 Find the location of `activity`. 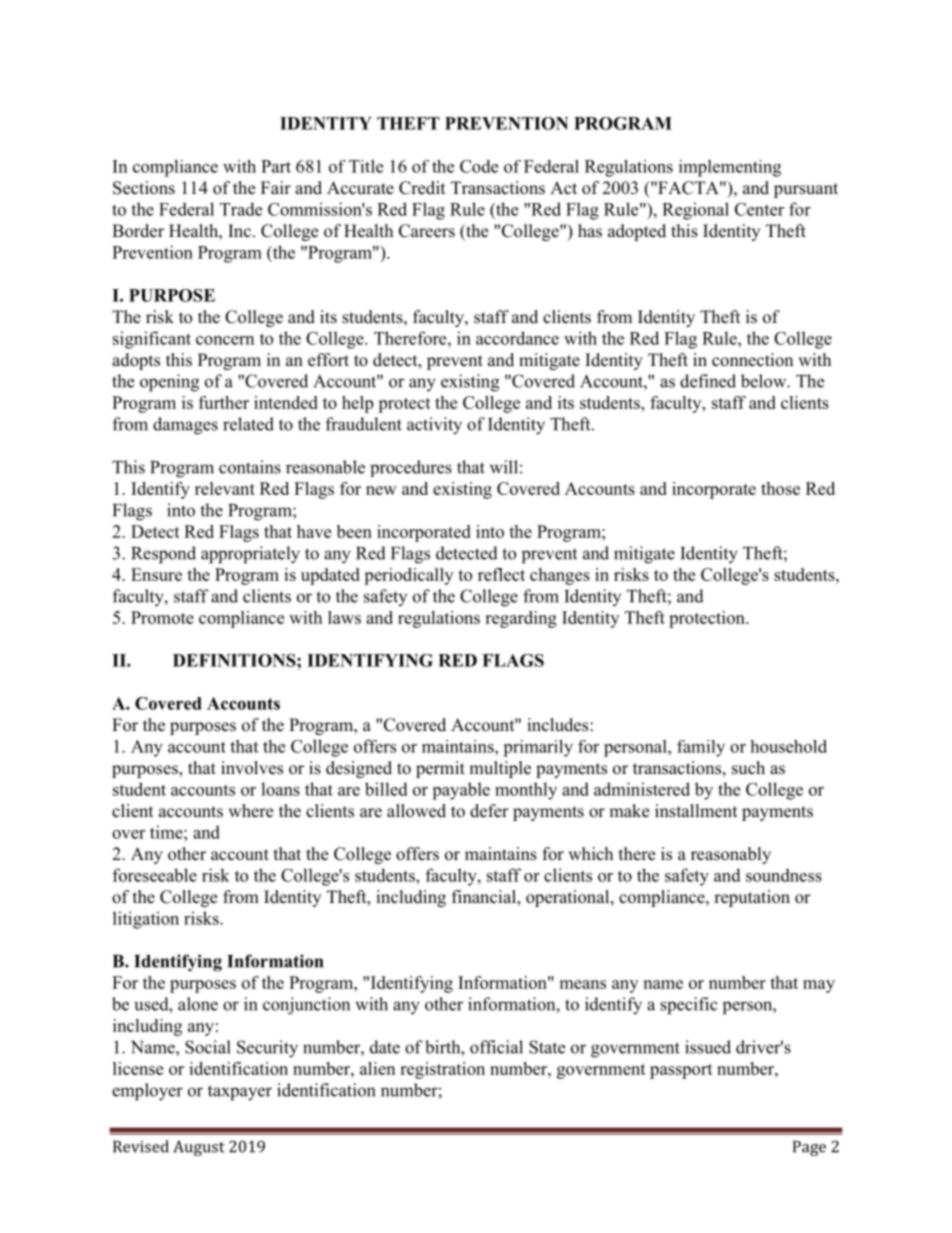

activity is located at coordinates (434, 426).
